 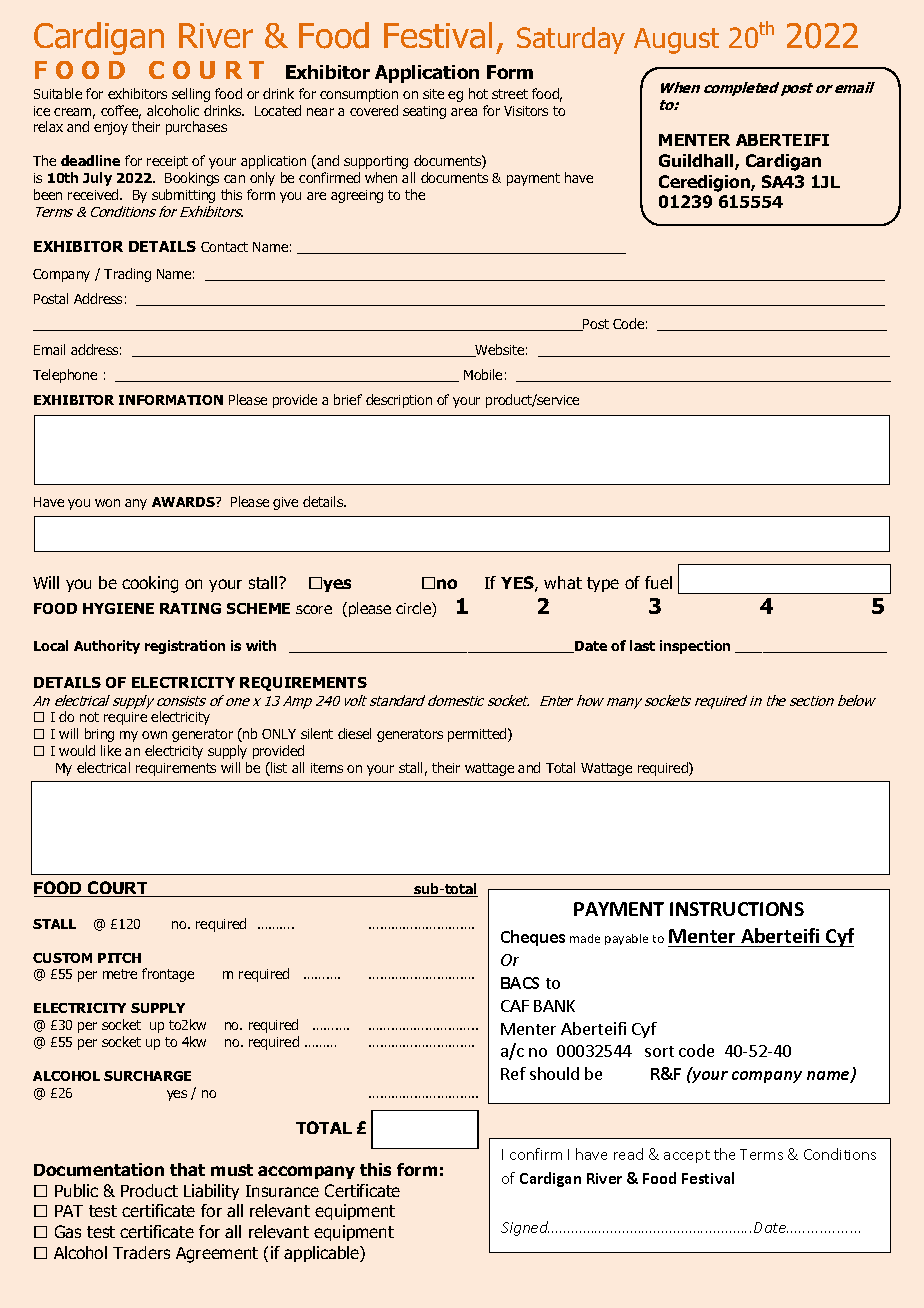 What do you see at coordinates (121, 112) in the document?
I see `coffee` at bounding box center [121, 112].
